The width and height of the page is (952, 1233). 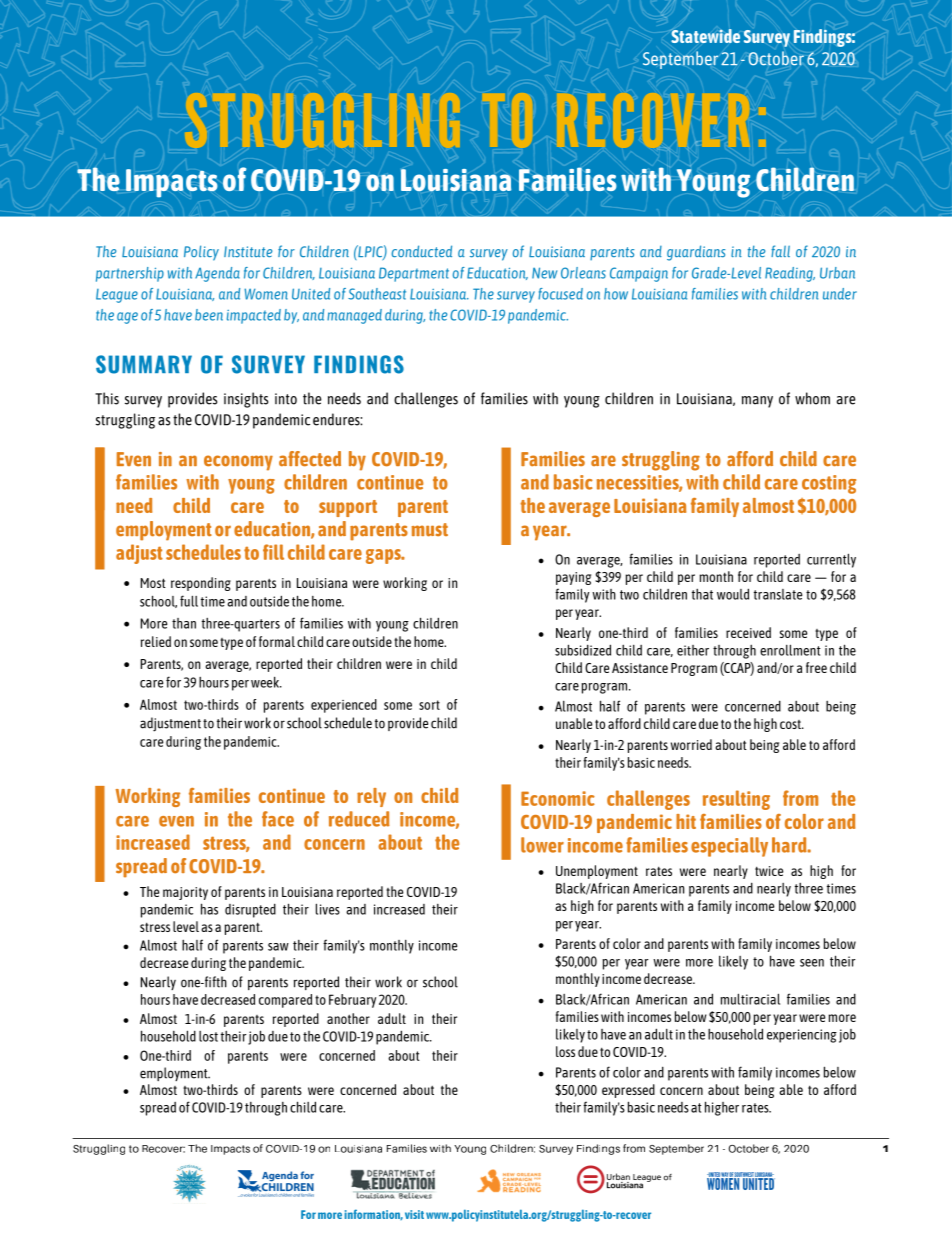 What do you see at coordinates (285, 1001) in the page?
I see `compared` at bounding box center [285, 1001].
